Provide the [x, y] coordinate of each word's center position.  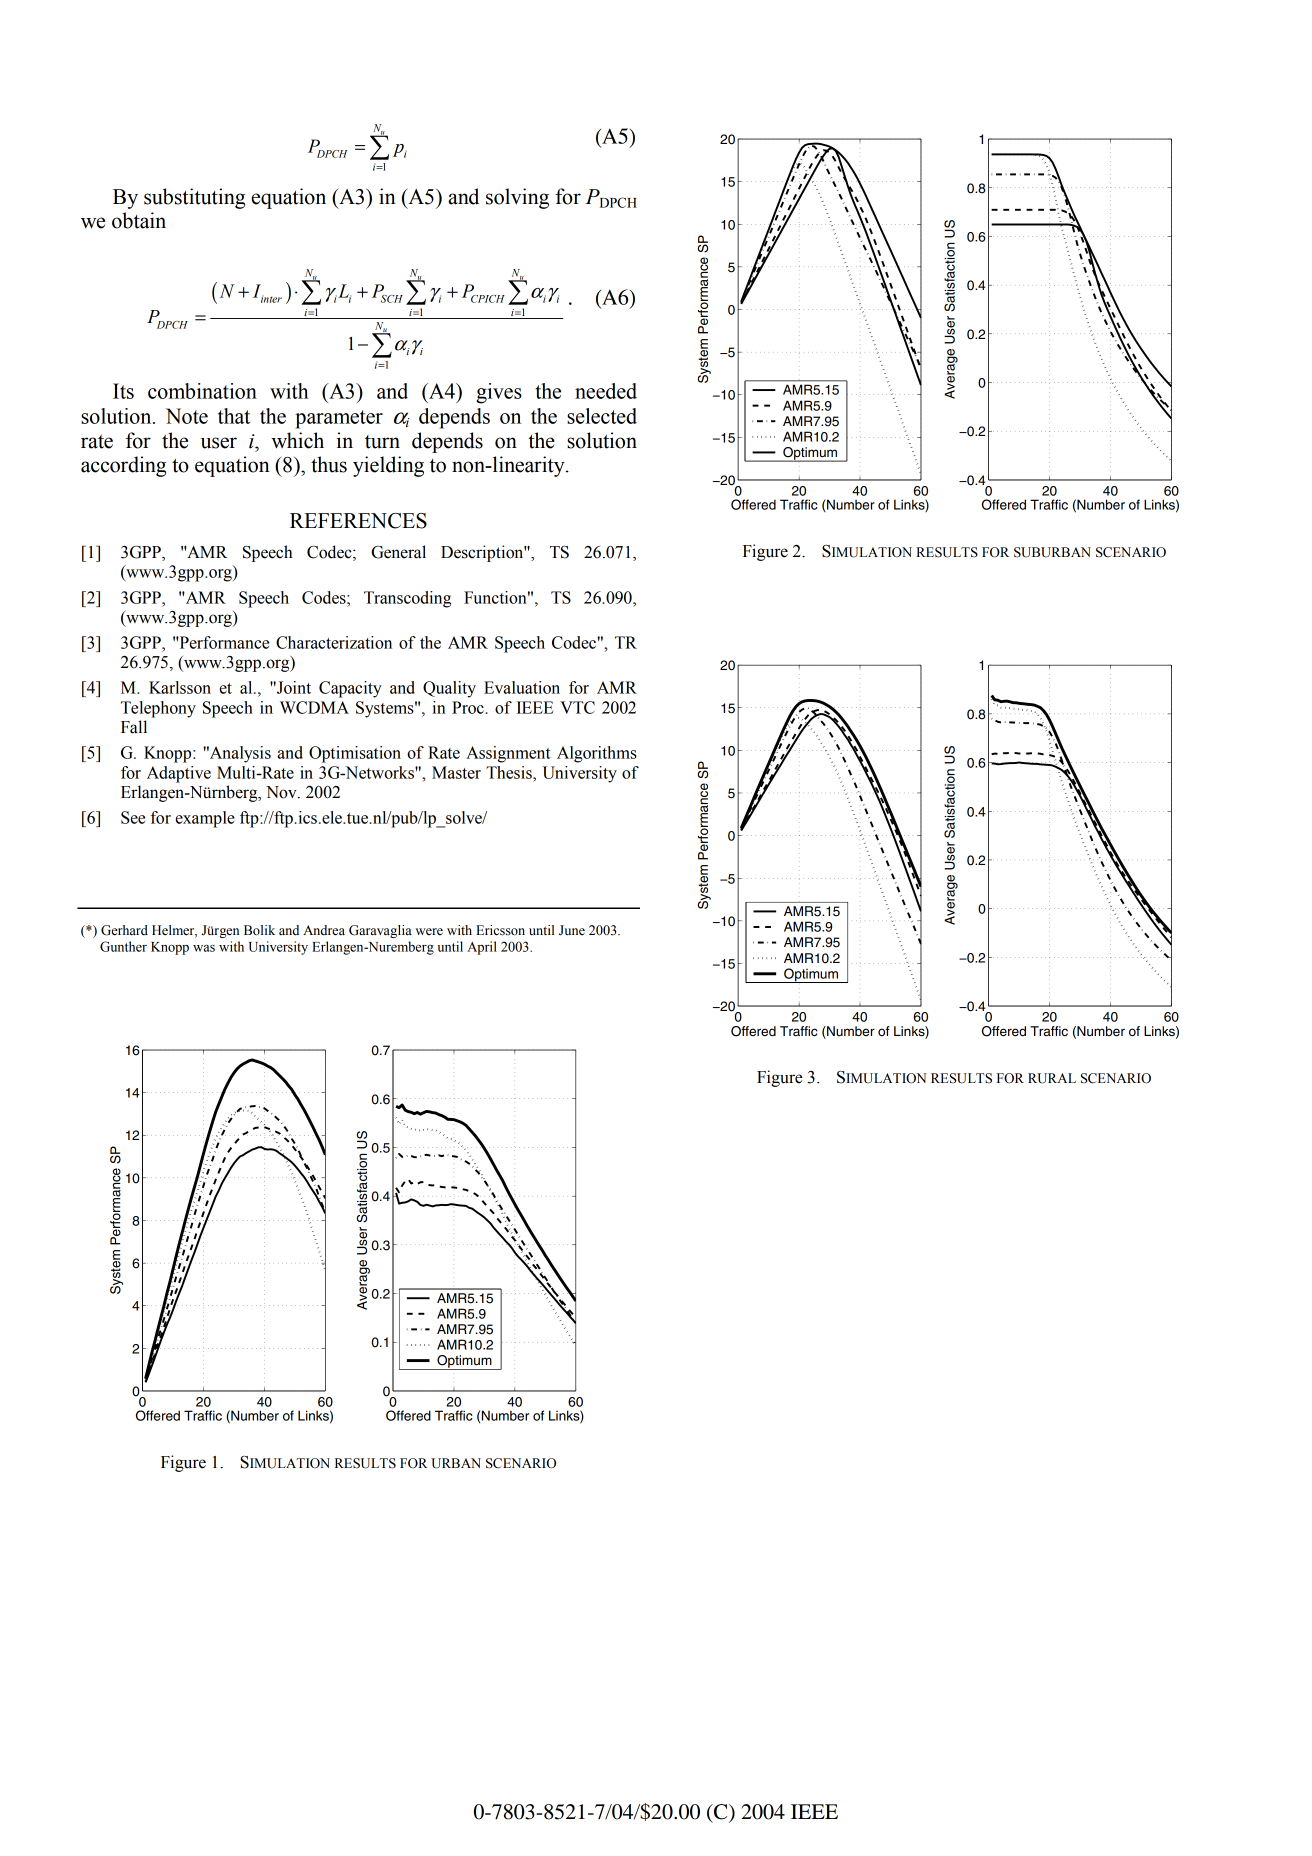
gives [499, 393]
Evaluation [522, 687]
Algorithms [597, 754]
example [205, 819]
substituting [194, 198]
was [204, 948]
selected [602, 416]
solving [517, 198]
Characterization [334, 642]
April [482, 948]
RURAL [1052, 1078]
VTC [577, 707]
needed [606, 391]
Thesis [510, 772]
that [234, 416]
